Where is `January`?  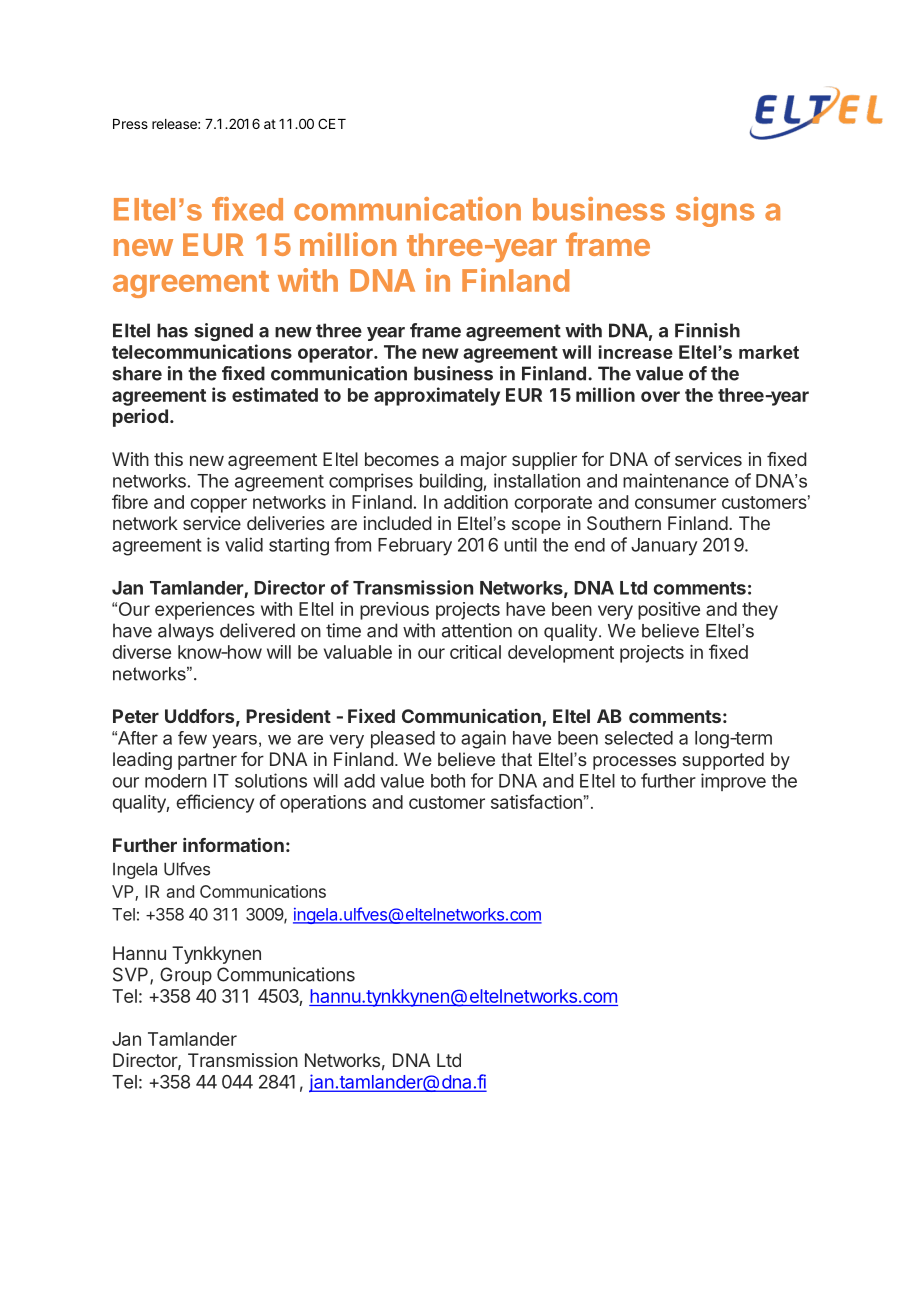
January is located at coordinates (664, 547).
